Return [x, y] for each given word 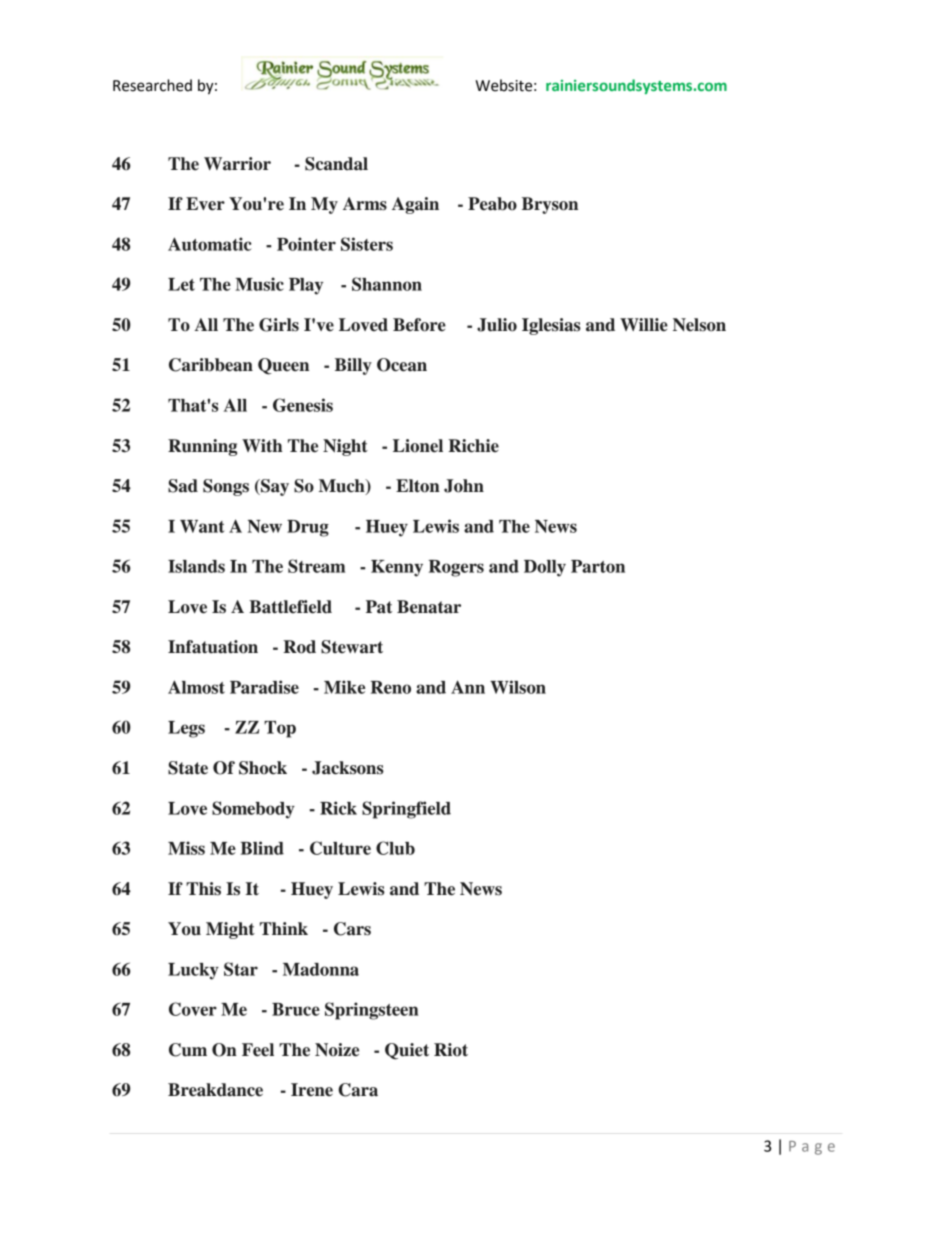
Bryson [550, 205]
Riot [451, 1050]
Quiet [407, 1051]
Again [415, 205]
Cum [188, 1050]
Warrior [237, 164]
